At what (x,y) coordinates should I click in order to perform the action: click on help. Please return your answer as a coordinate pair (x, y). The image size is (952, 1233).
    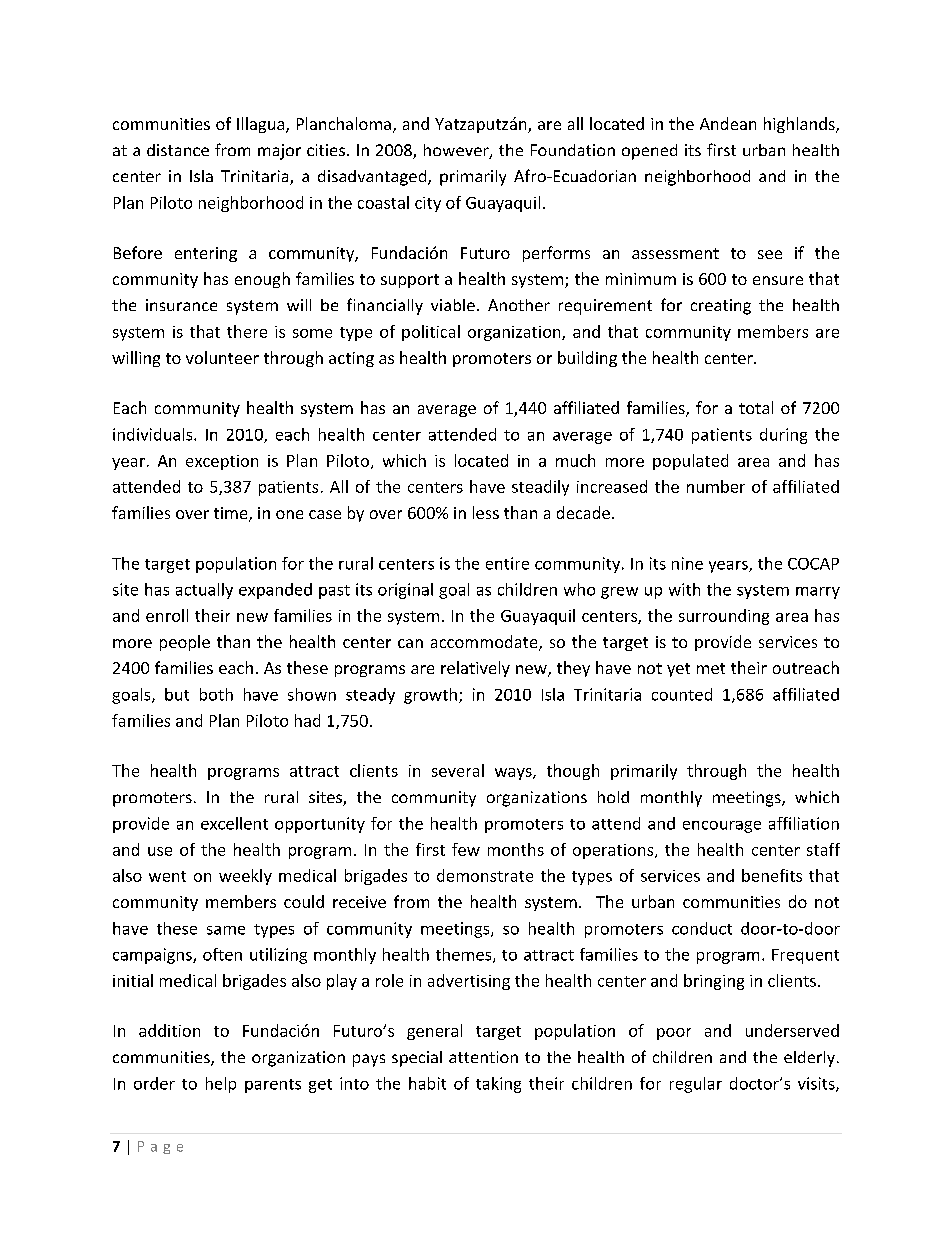
    Looking at the image, I should click on (221, 1085).
